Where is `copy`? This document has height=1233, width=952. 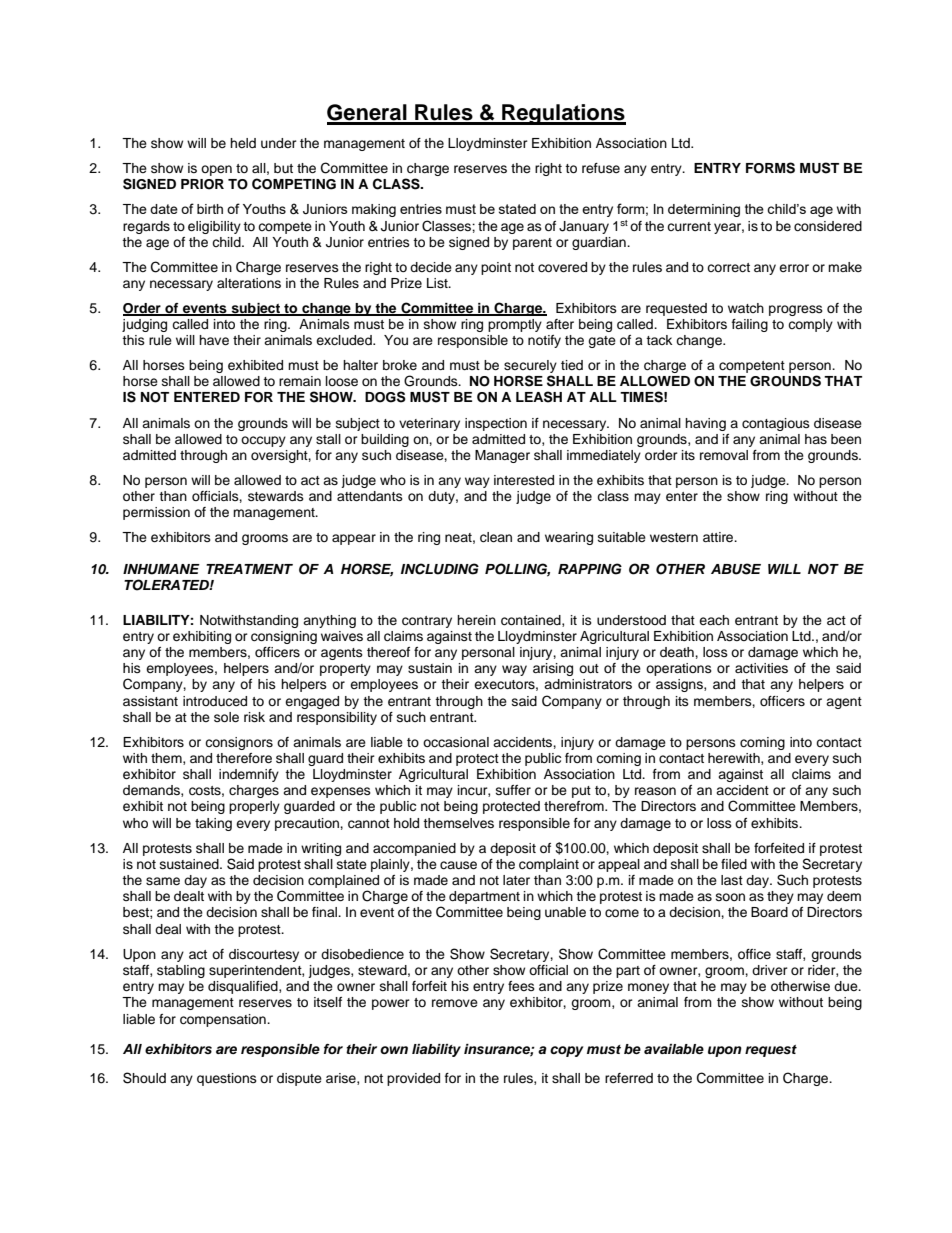 copy is located at coordinates (566, 1051).
